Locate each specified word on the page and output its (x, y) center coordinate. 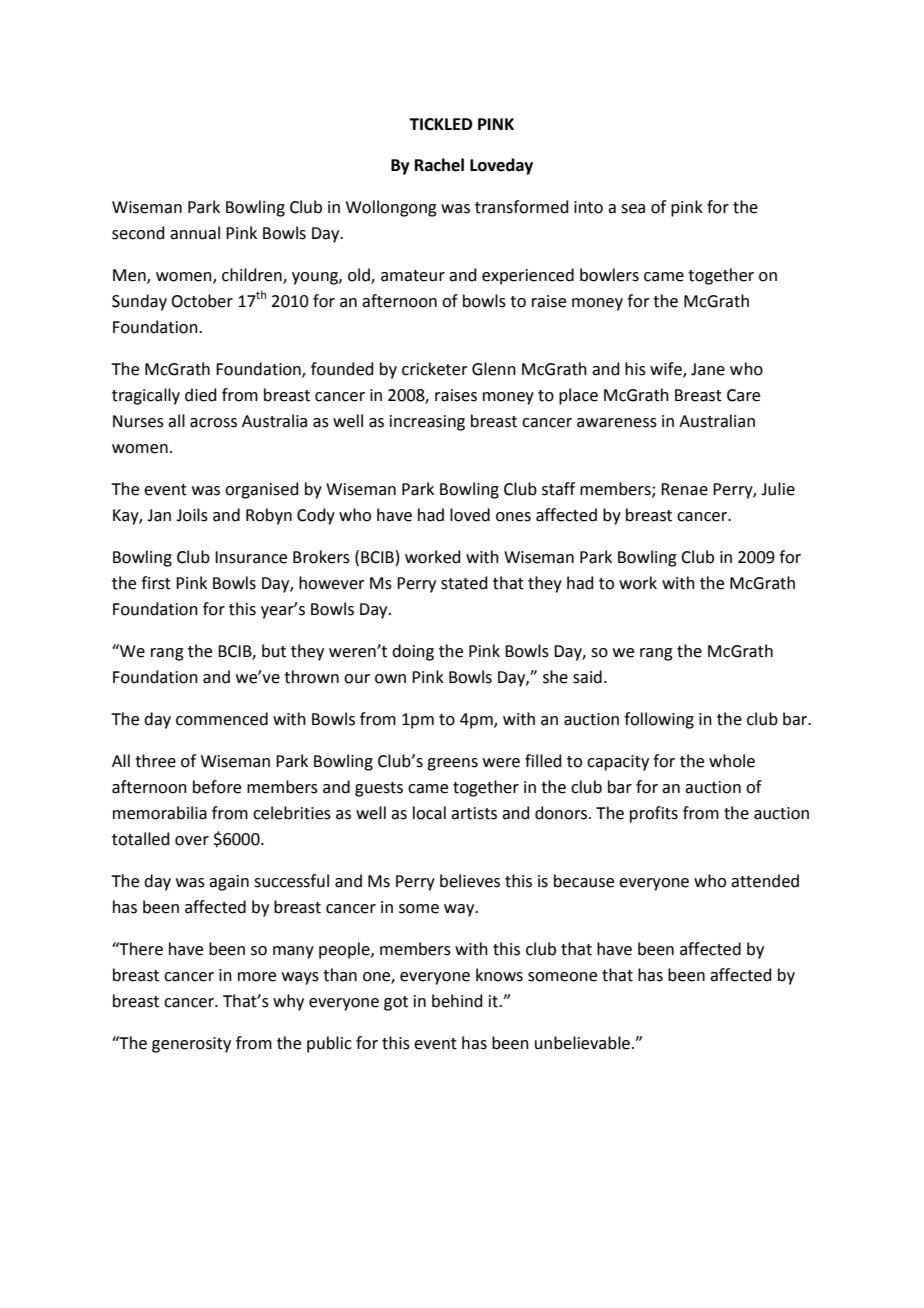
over (192, 841)
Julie (778, 489)
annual (195, 233)
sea (633, 209)
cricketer (435, 369)
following (659, 720)
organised (262, 490)
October (202, 301)
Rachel (439, 165)
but (274, 651)
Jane (708, 369)
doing (413, 652)
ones (513, 517)
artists (474, 813)
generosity (191, 1045)
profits (654, 814)
